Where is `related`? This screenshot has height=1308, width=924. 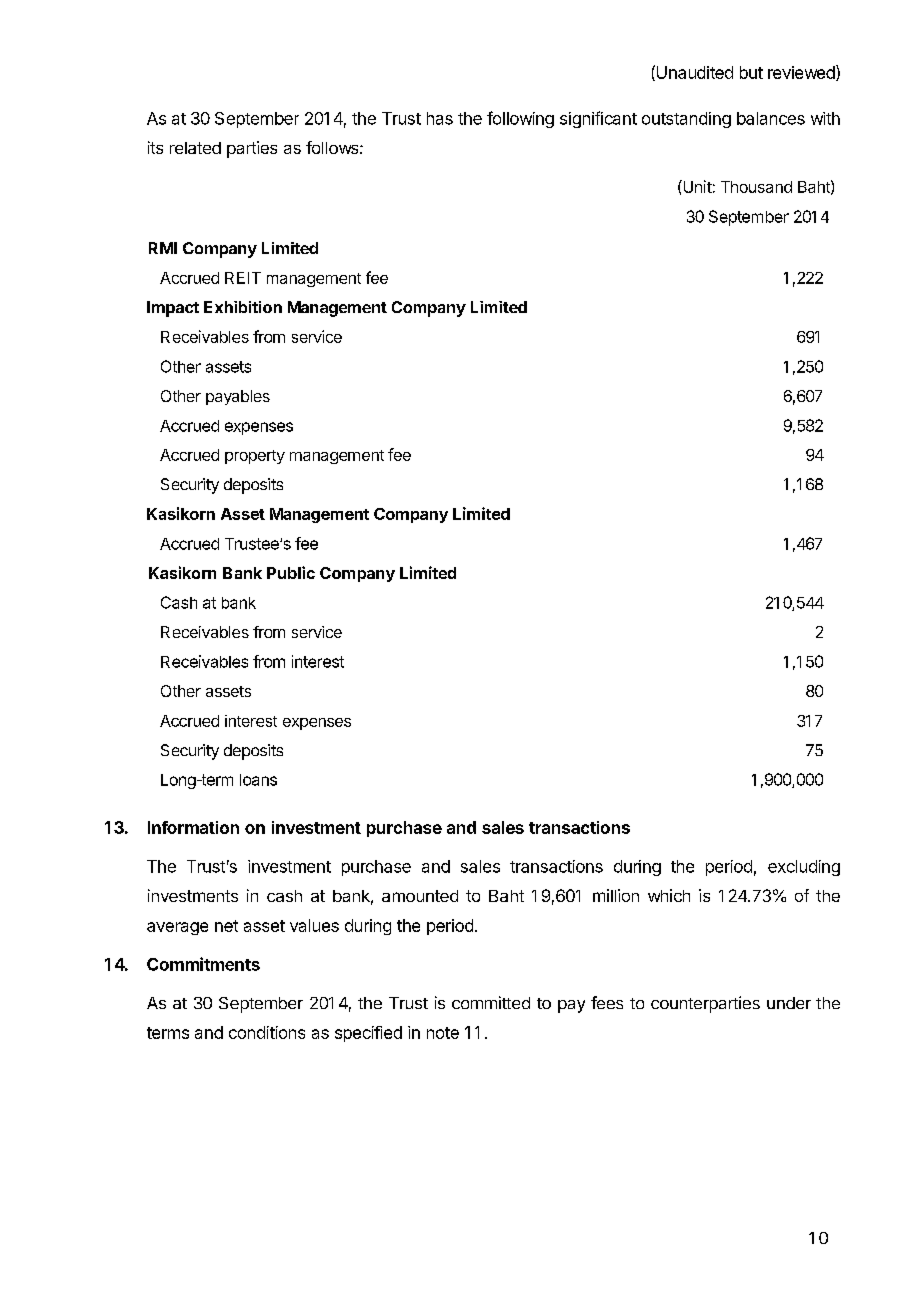 related is located at coordinates (195, 148).
